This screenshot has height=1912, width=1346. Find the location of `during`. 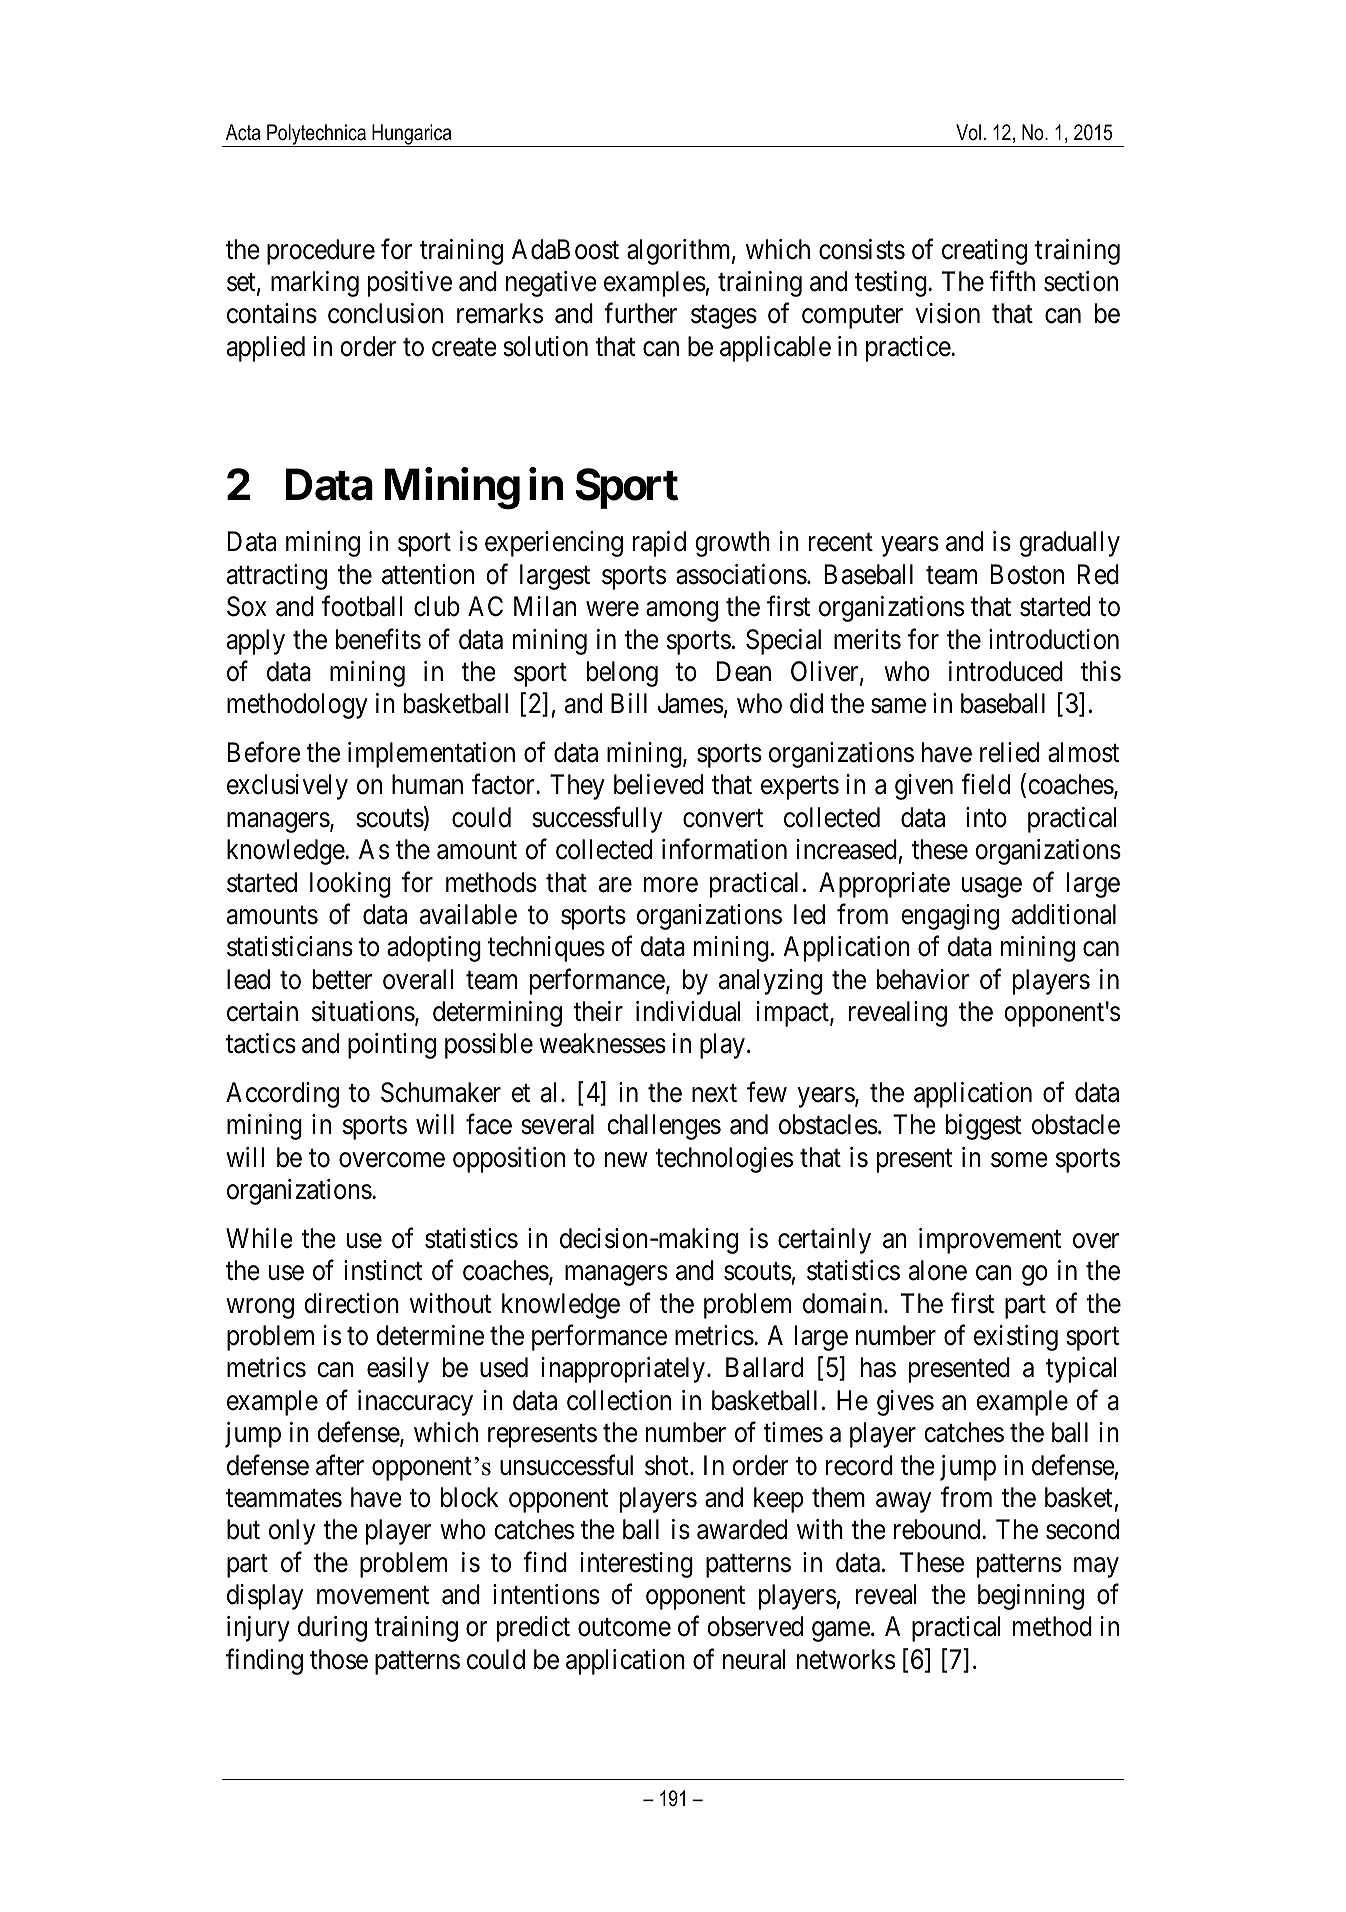

during is located at coordinates (332, 1629).
